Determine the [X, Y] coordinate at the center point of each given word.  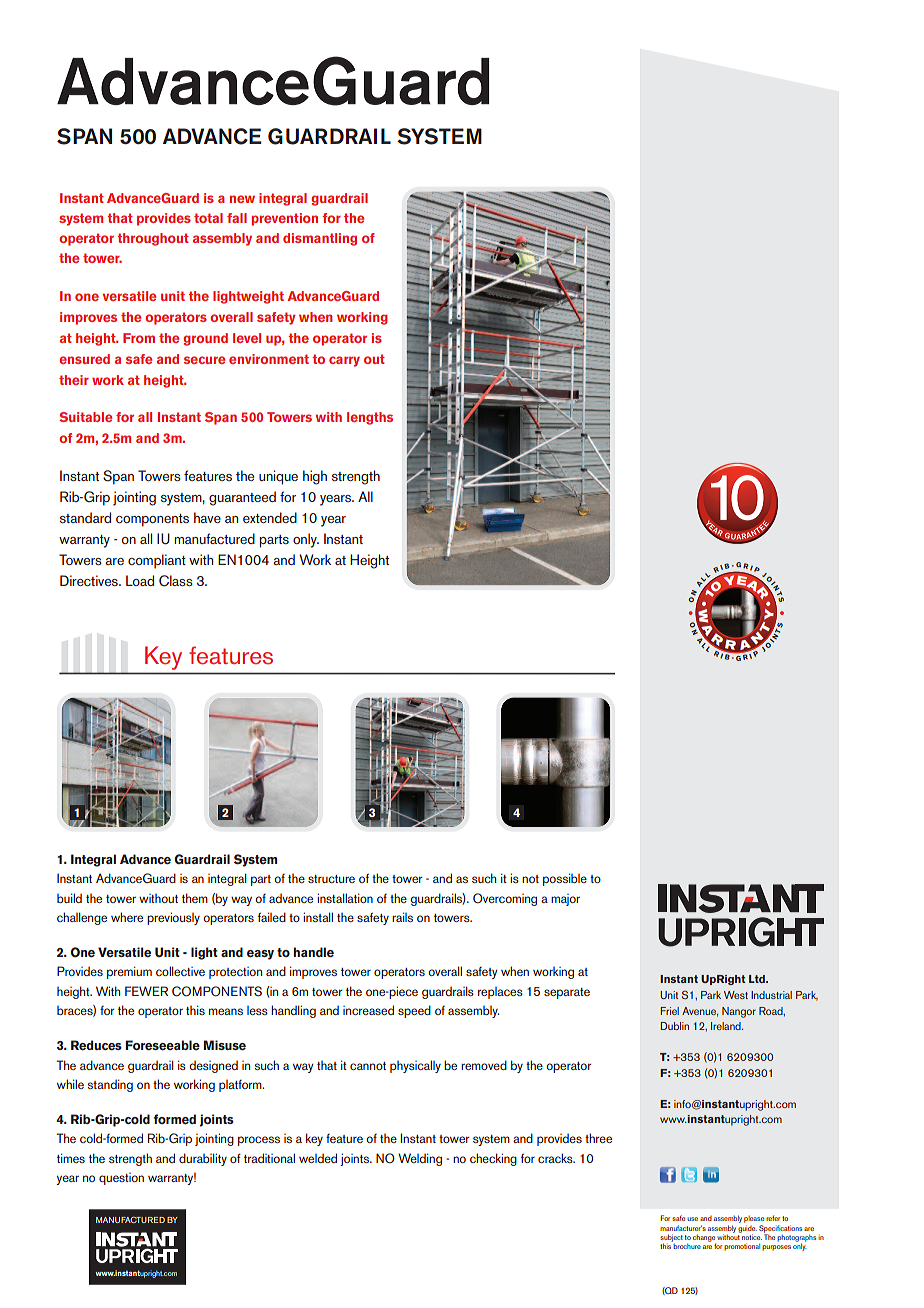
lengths [370, 418]
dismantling [320, 239]
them [195, 898]
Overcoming [505, 899]
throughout [153, 239]
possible [565, 879]
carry [344, 361]
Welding [420, 1159]
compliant [157, 561]
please [754, 1221]
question [121, 1179]
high [315, 477]
